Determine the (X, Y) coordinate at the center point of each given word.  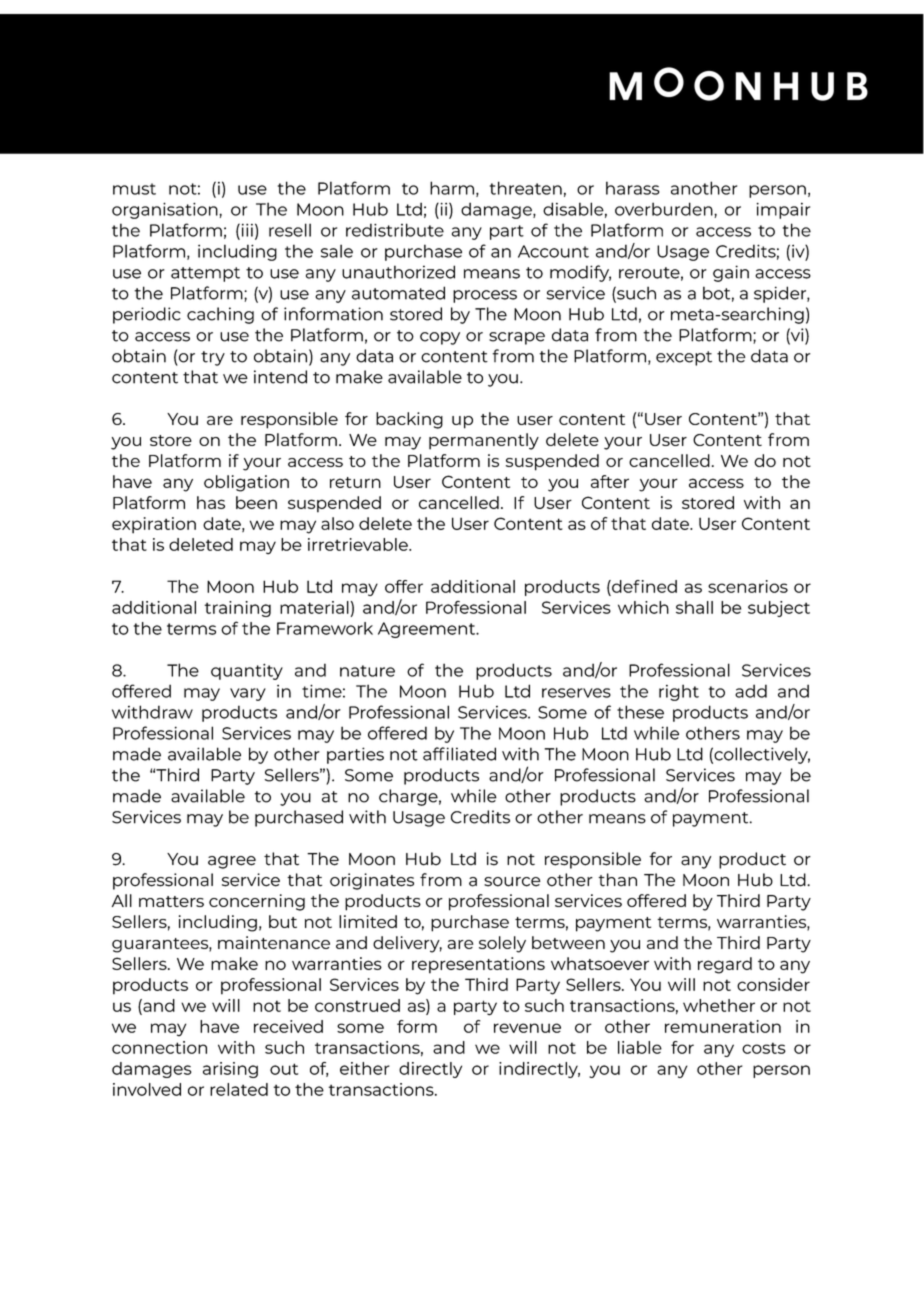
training (237, 609)
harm (452, 188)
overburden (665, 210)
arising (230, 1070)
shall (694, 607)
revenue (527, 1028)
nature (367, 671)
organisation (166, 210)
